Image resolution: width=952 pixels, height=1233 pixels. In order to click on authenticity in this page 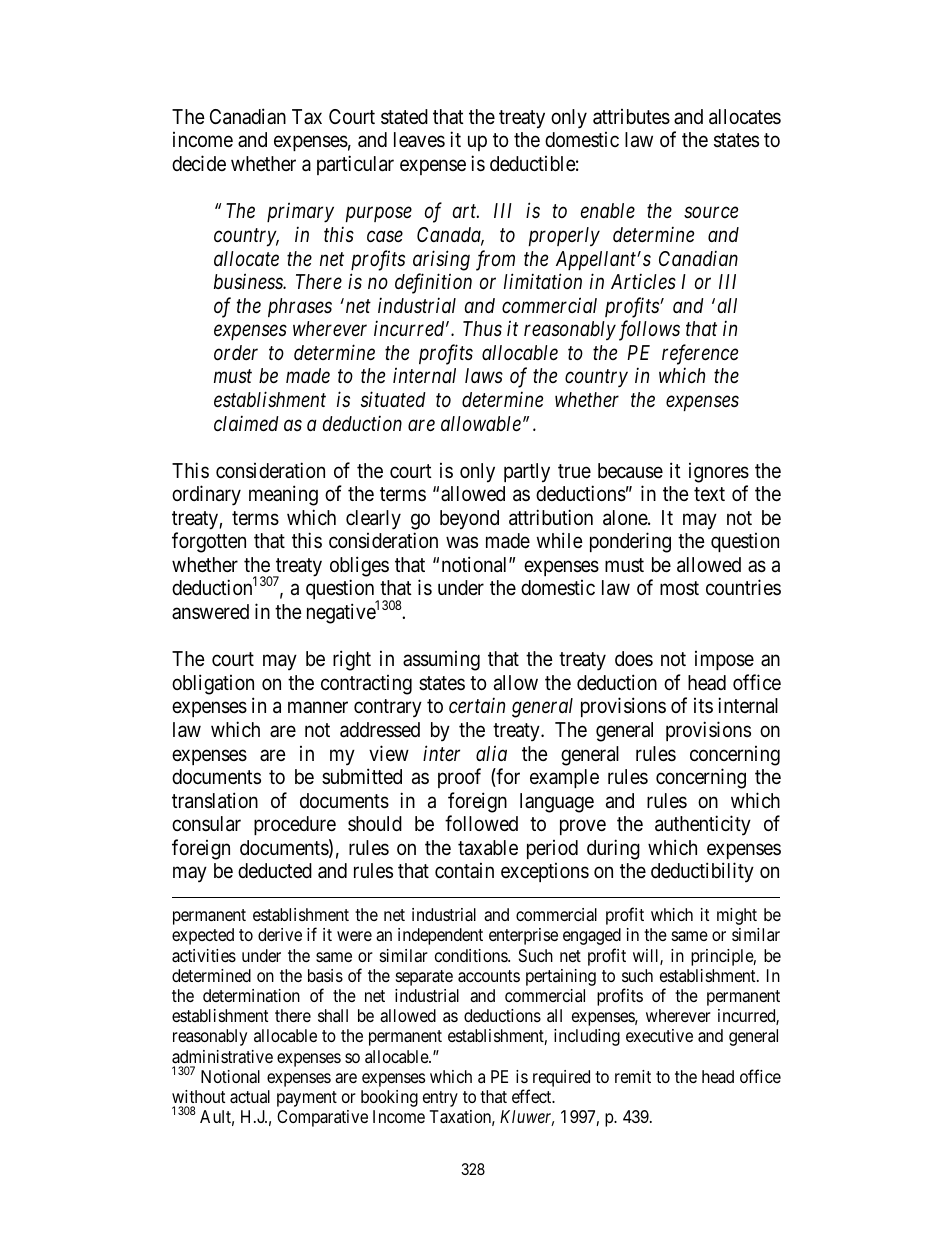, I will do `click(703, 825)`.
